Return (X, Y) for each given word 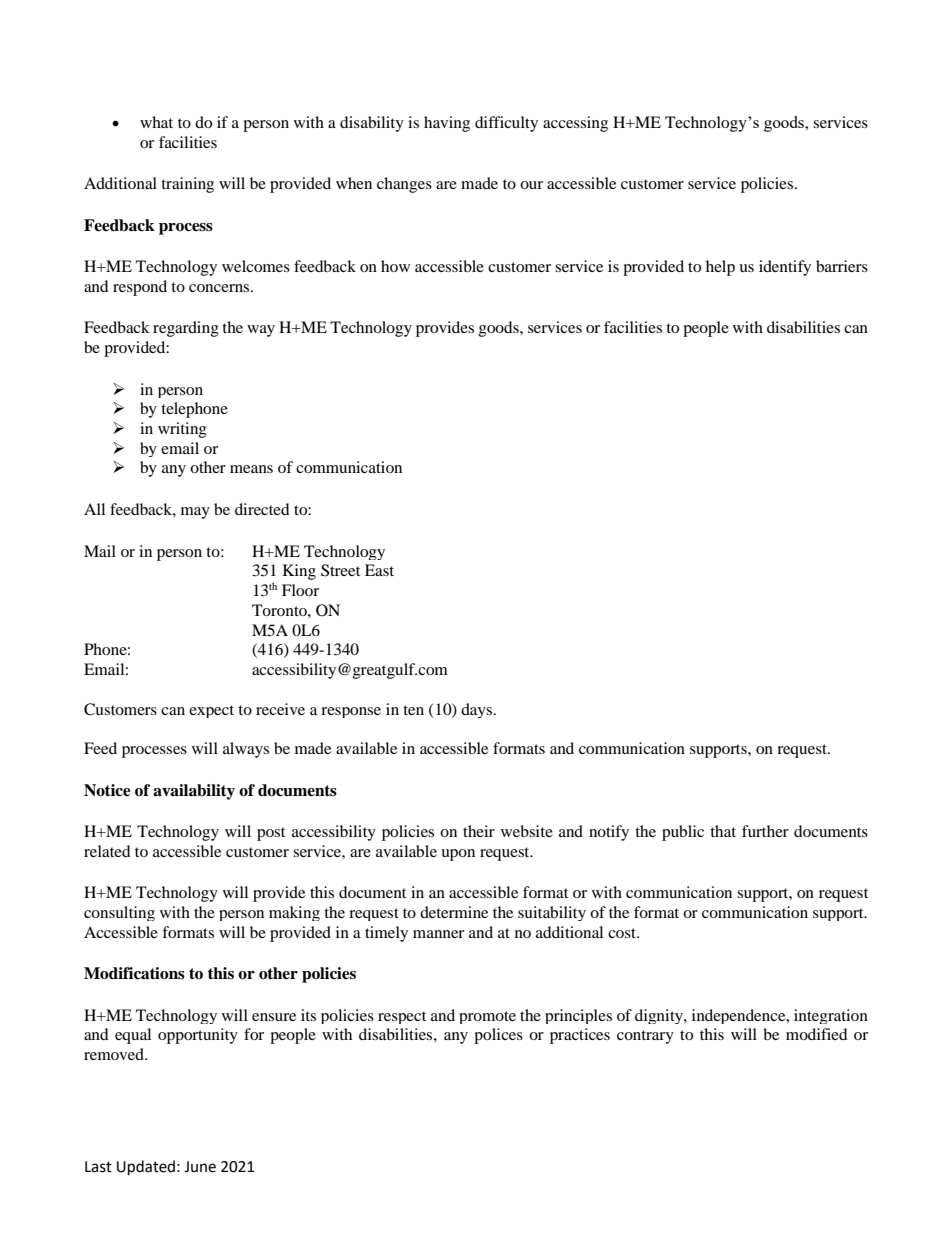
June (200, 1167)
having (447, 124)
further (765, 831)
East (379, 570)
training (187, 185)
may (195, 513)
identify (785, 268)
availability (194, 792)
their (479, 831)
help (720, 268)
